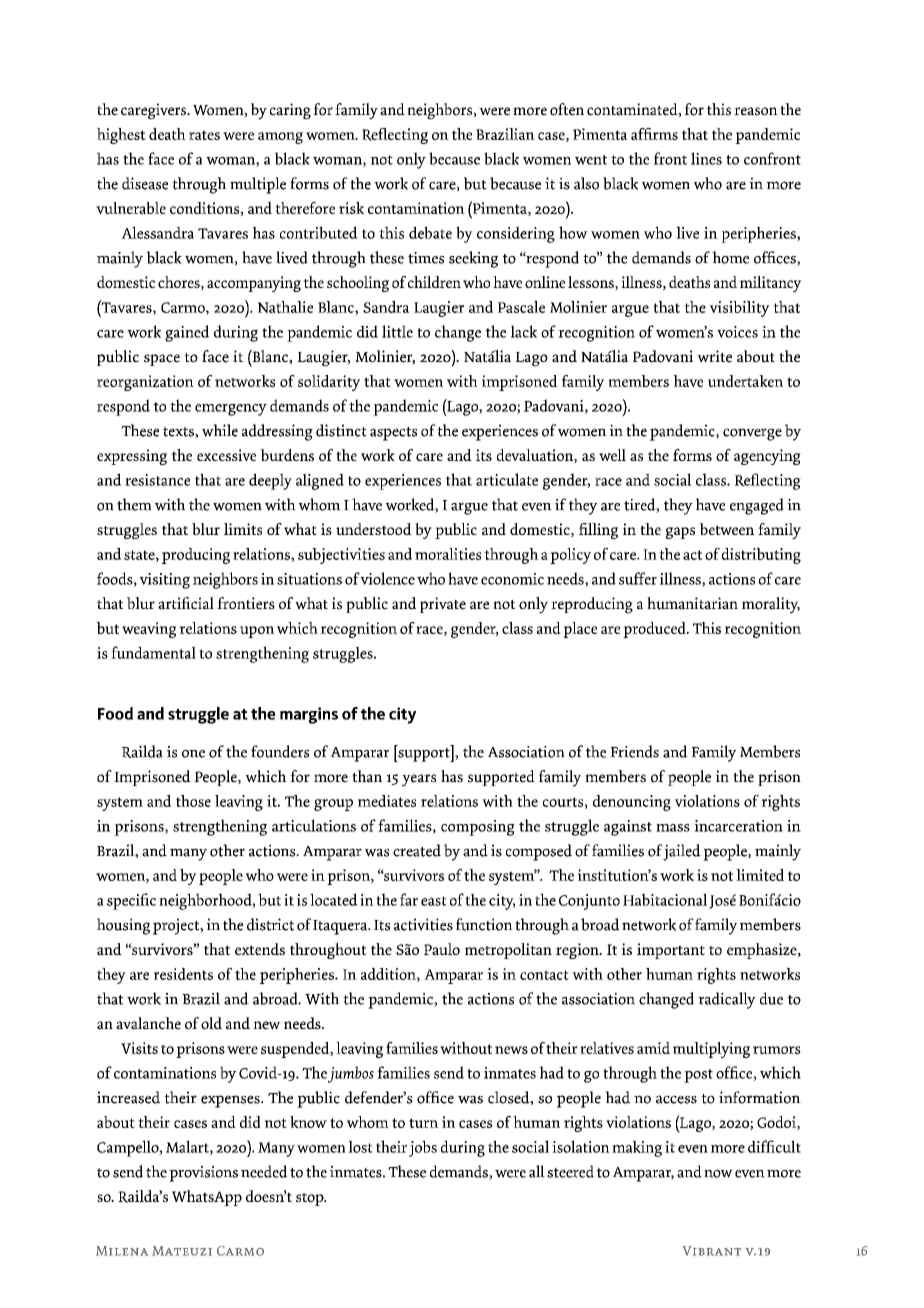 The image size is (924, 1308). Describe the element at coordinates (443, 605) in the screenshot. I see `private` at that location.
